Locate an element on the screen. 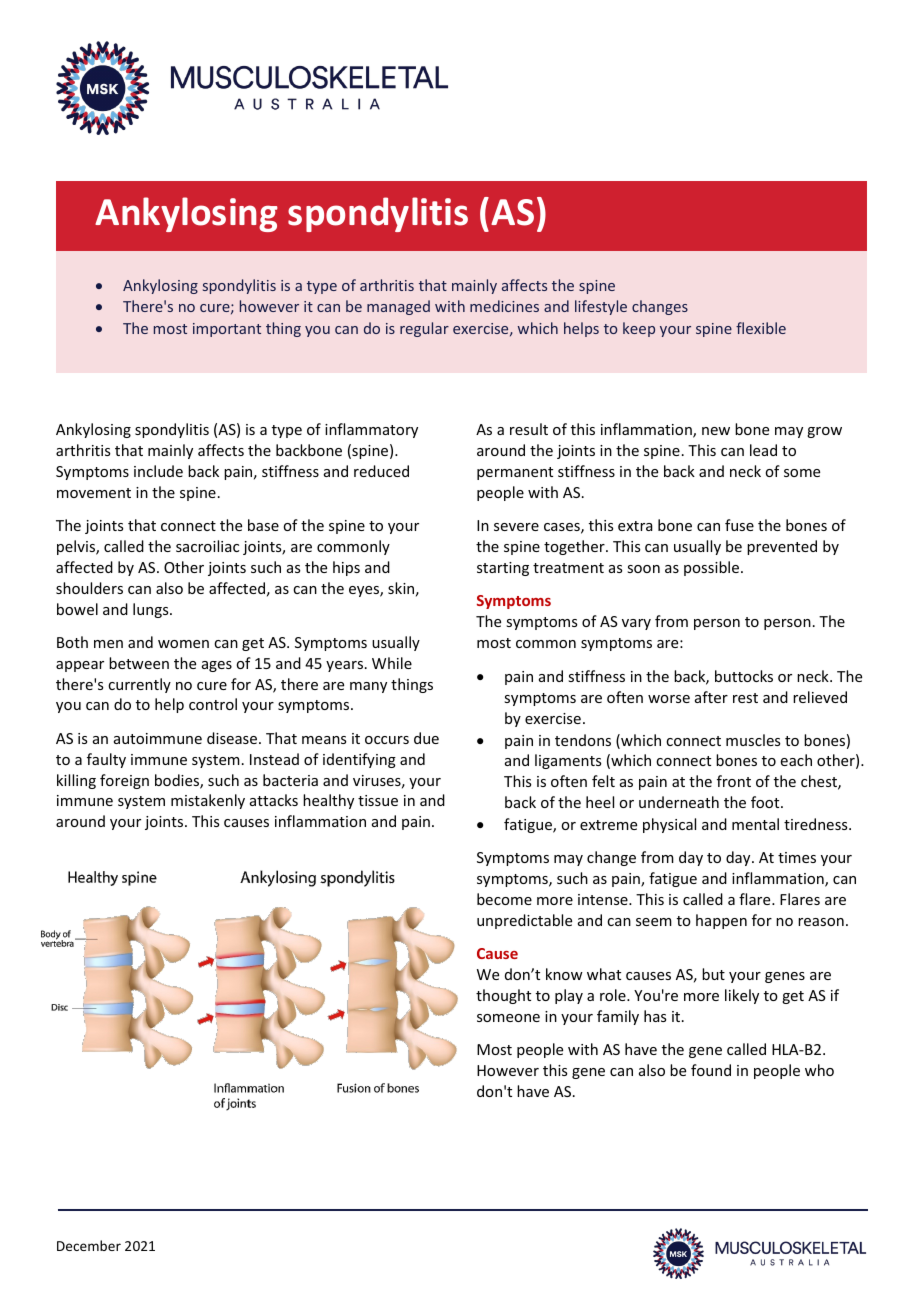 This screenshot has height=1309, width=924. buttocks is located at coordinates (744, 676).
